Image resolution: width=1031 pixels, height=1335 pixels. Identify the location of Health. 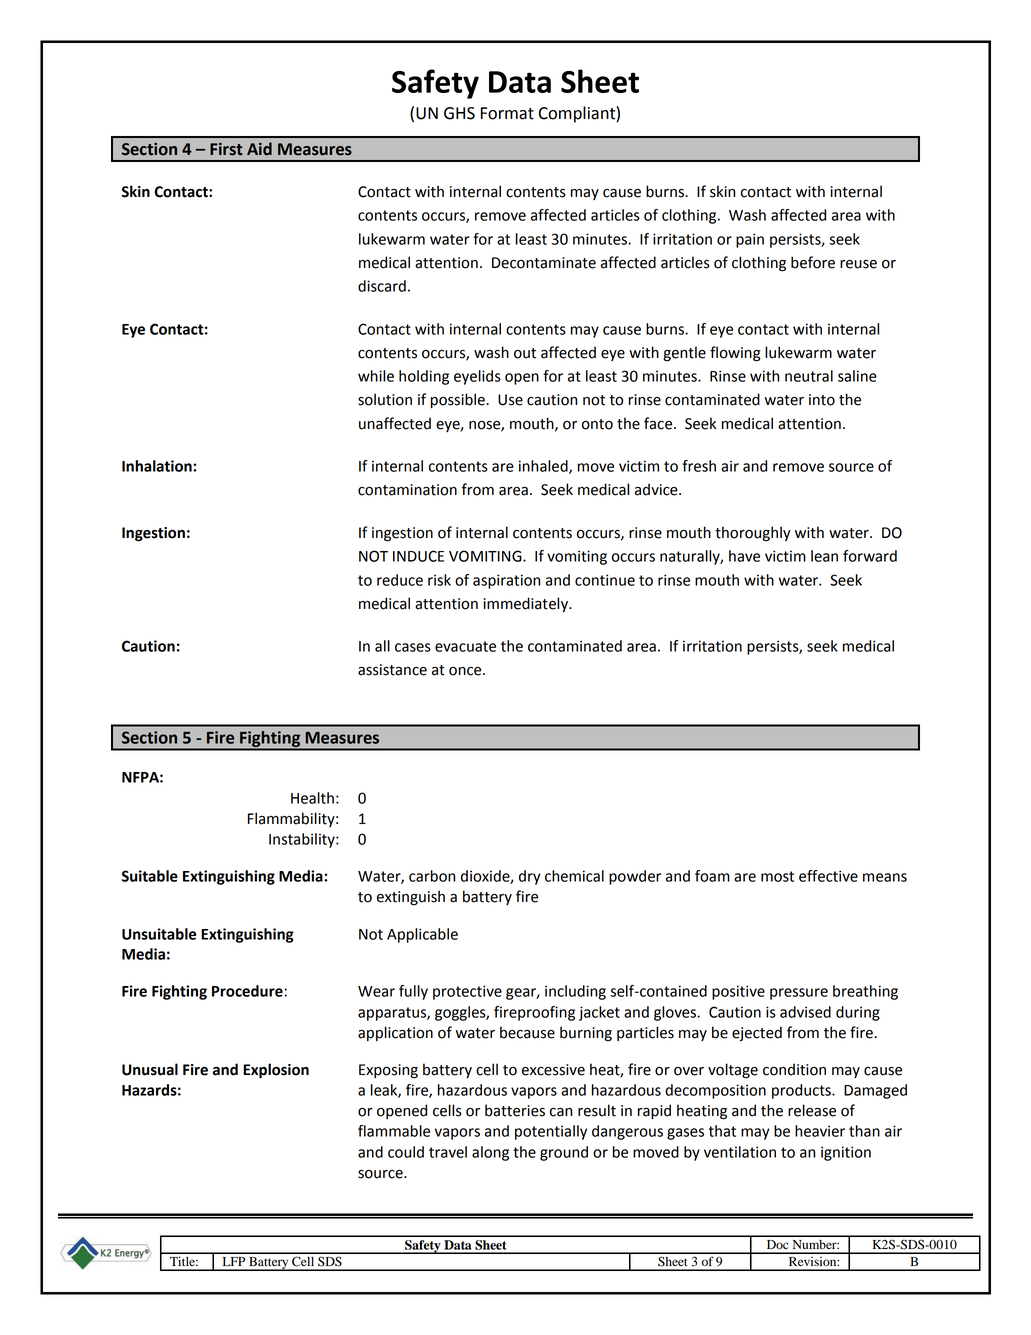
(312, 798).
